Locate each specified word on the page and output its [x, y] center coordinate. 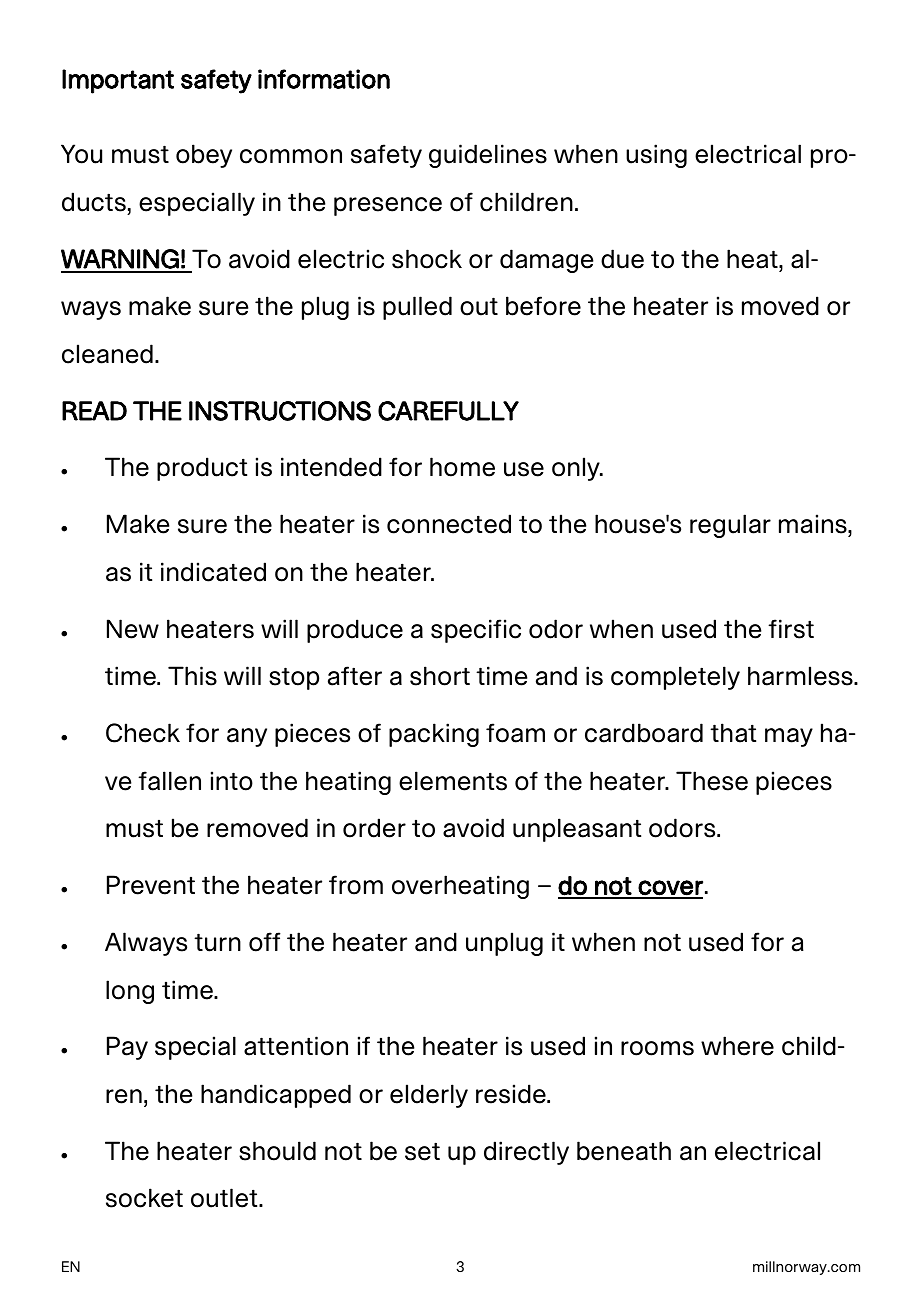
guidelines [488, 156]
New [133, 629]
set [422, 1151]
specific [476, 631]
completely [675, 678]
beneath [624, 1151]
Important [118, 81]
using [656, 156]
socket [144, 1198]
